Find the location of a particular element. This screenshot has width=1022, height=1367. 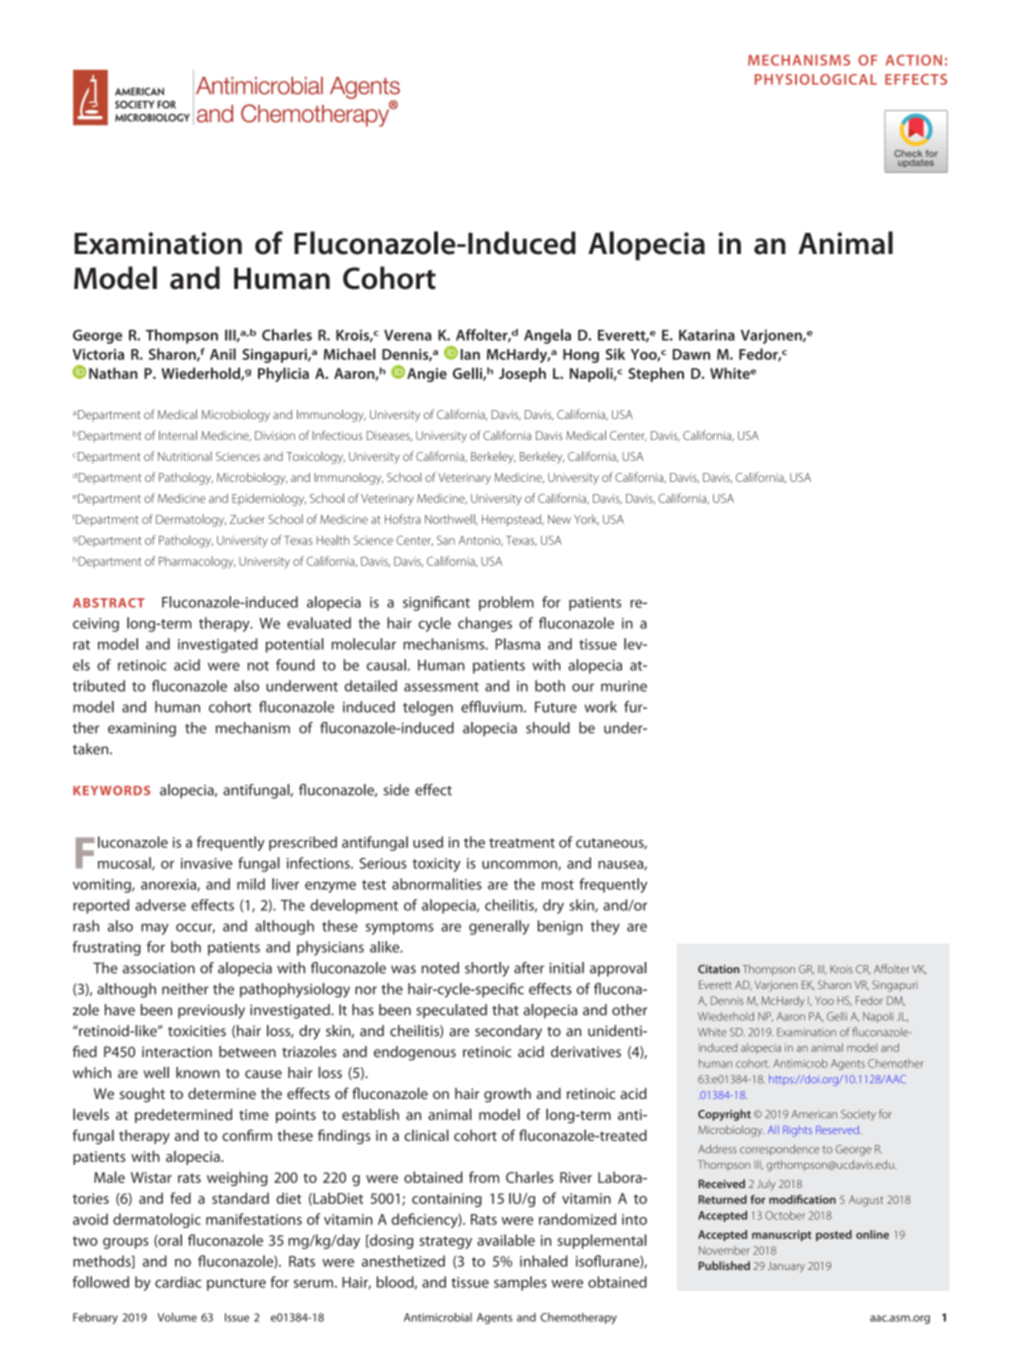

murine is located at coordinates (624, 686).
